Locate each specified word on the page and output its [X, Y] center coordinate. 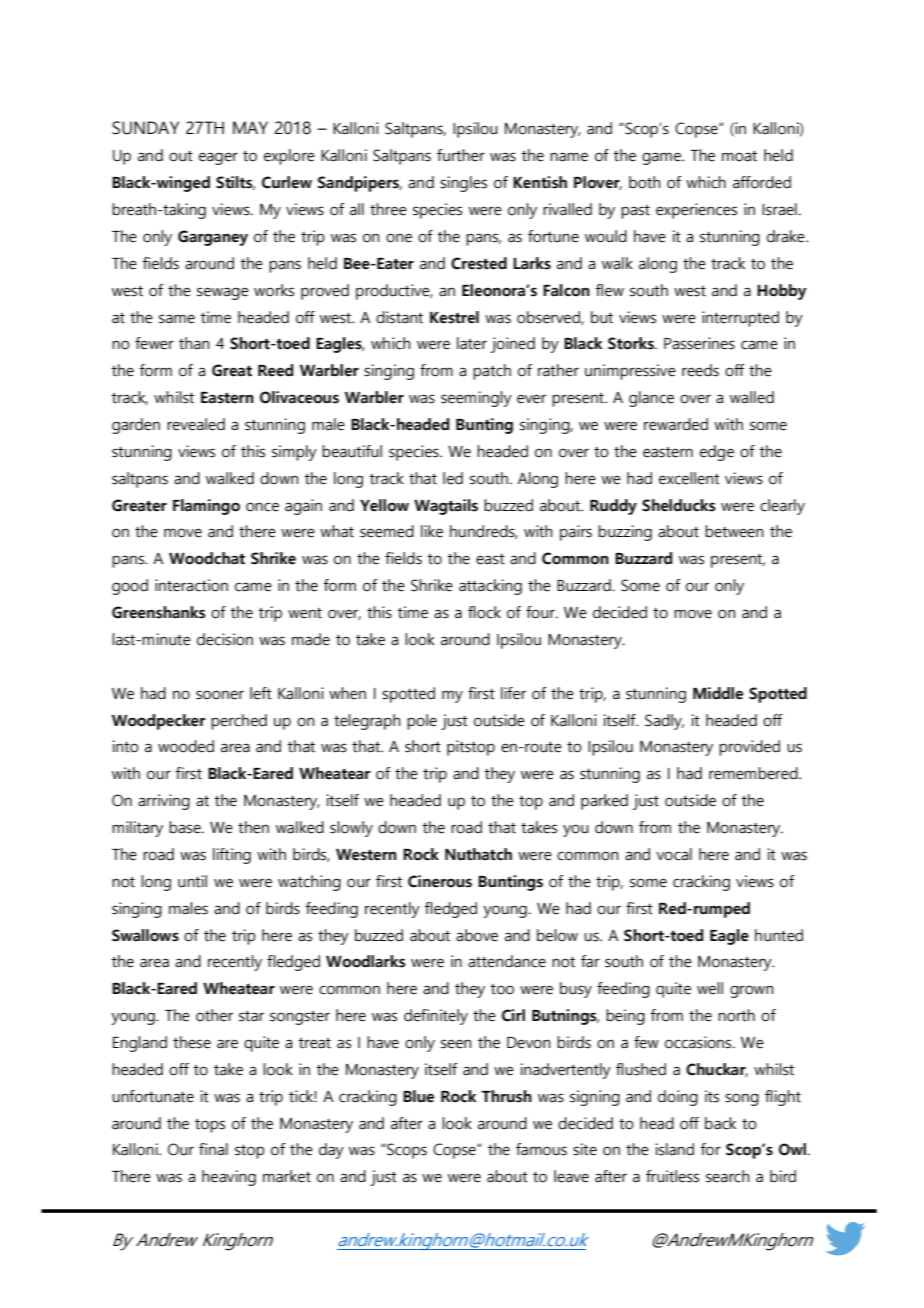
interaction [191, 585]
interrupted [740, 319]
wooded [186, 746]
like [432, 531]
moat [739, 156]
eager [218, 158]
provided [749, 748]
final [213, 1149]
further [461, 155]
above [477, 935]
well [710, 988]
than [194, 343]
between [734, 531]
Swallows [145, 935]
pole [422, 722]
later [472, 343]
